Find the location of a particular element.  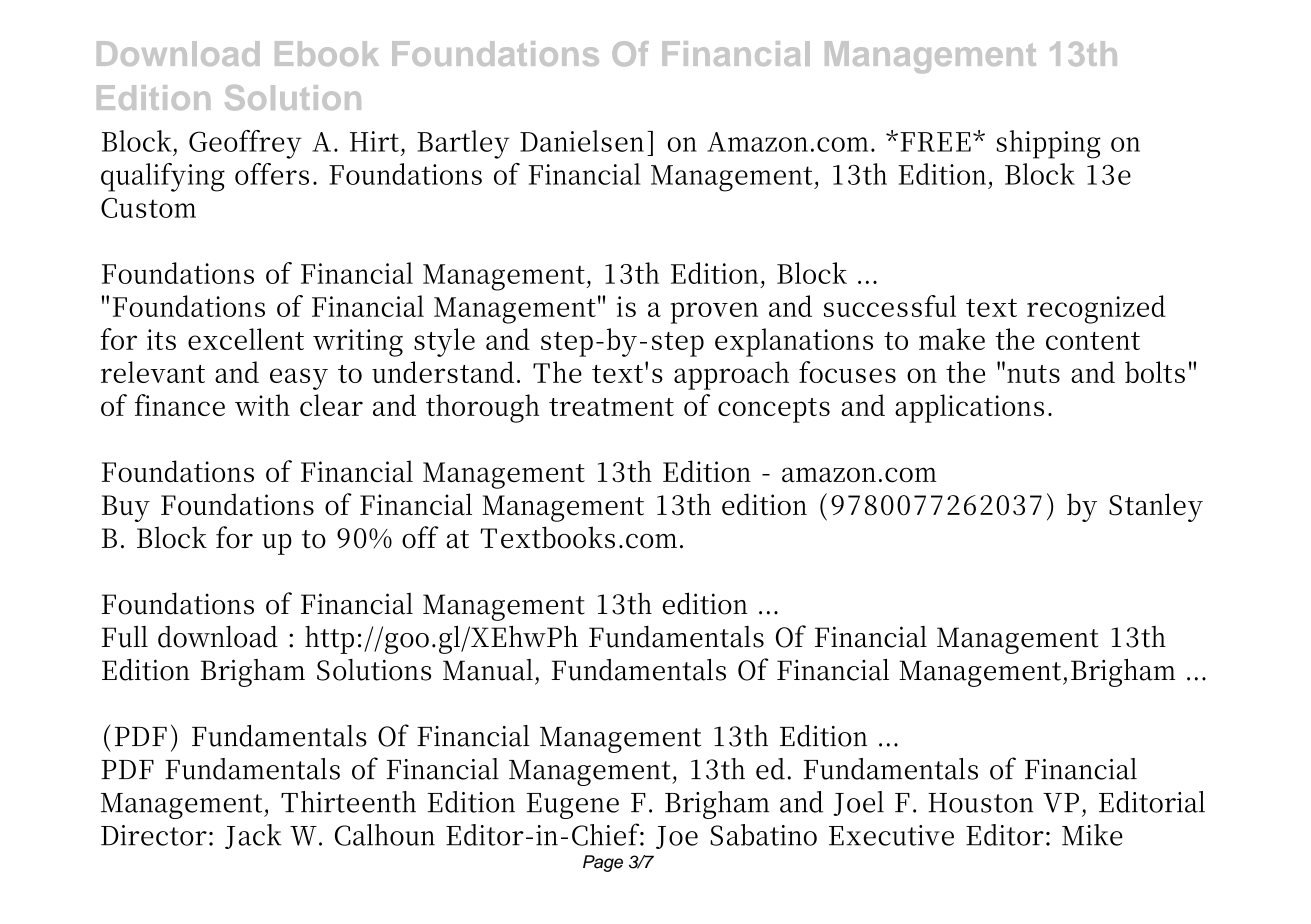

Mike is located at coordinates (1092, 835).
